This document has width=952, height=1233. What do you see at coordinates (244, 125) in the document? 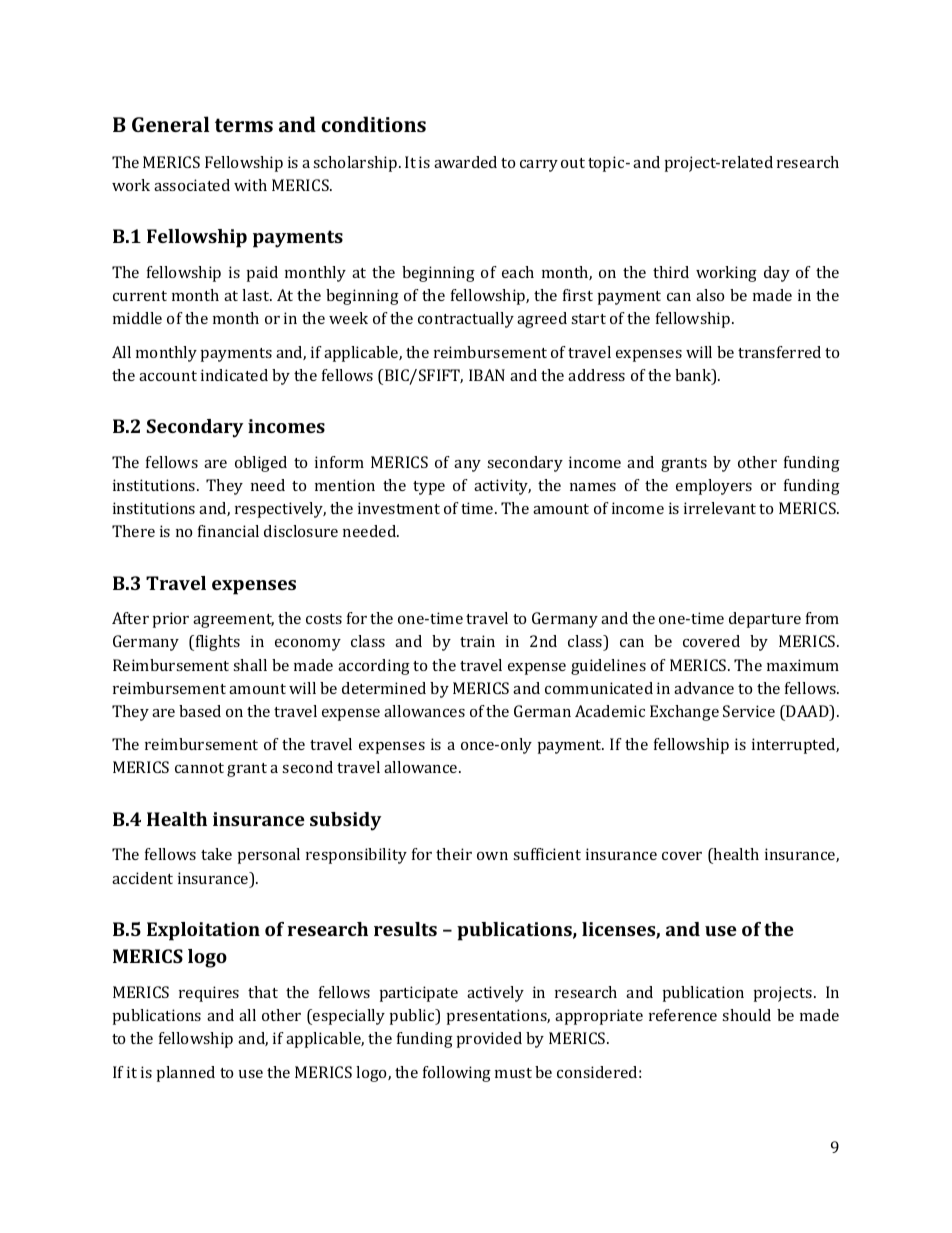
I see `terms` at bounding box center [244, 125].
